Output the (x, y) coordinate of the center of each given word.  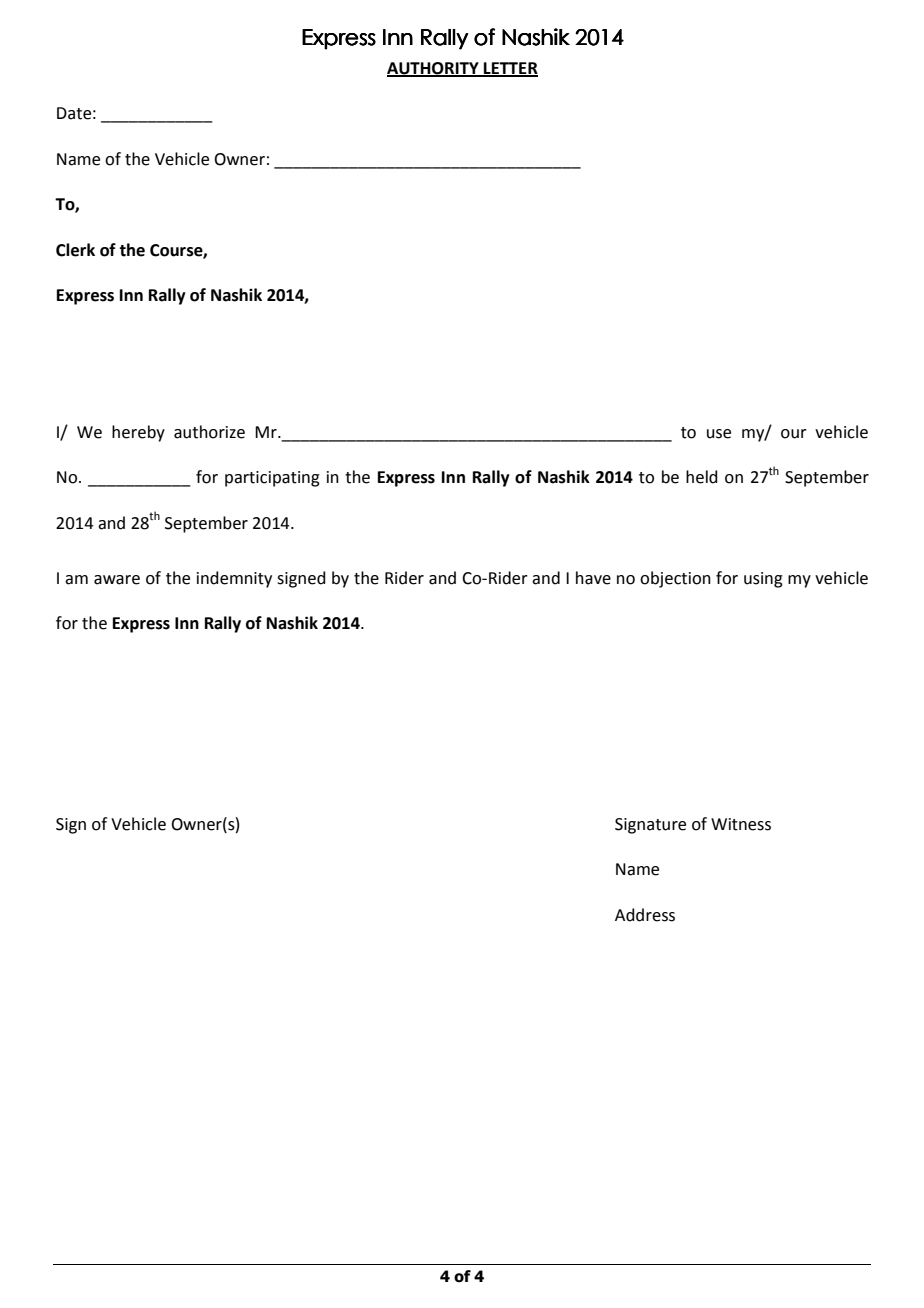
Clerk (75, 250)
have (593, 578)
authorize (209, 432)
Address (645, 915)
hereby (138, 433)
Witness (741, 824)
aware (117, 580)
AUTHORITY (434, 69)
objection (675, 579)
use (719, 434)
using (763, 580)
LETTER (510, 69)
